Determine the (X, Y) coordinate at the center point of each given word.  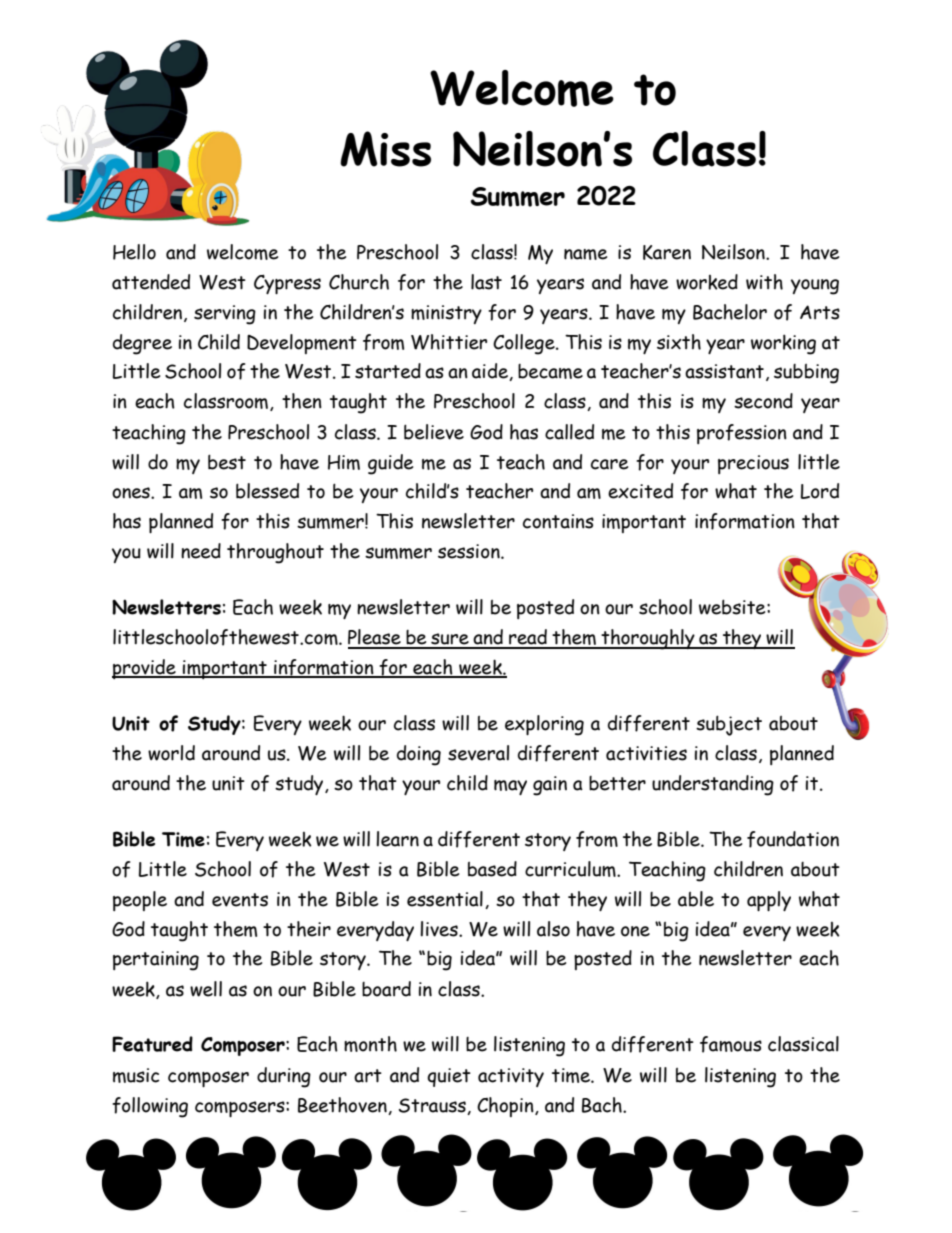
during (284, 1077)
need (201, 551)
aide (491, 372)
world (171, 753)
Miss (385, 149)
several (478, 753)
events (240, 900)
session (470, 551)
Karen (667, 252)
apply (769, 901)
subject (729, 725)
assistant (724, 371)
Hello (134, 252)
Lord (820, 491)
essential (445, 899)
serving (225, 315)
